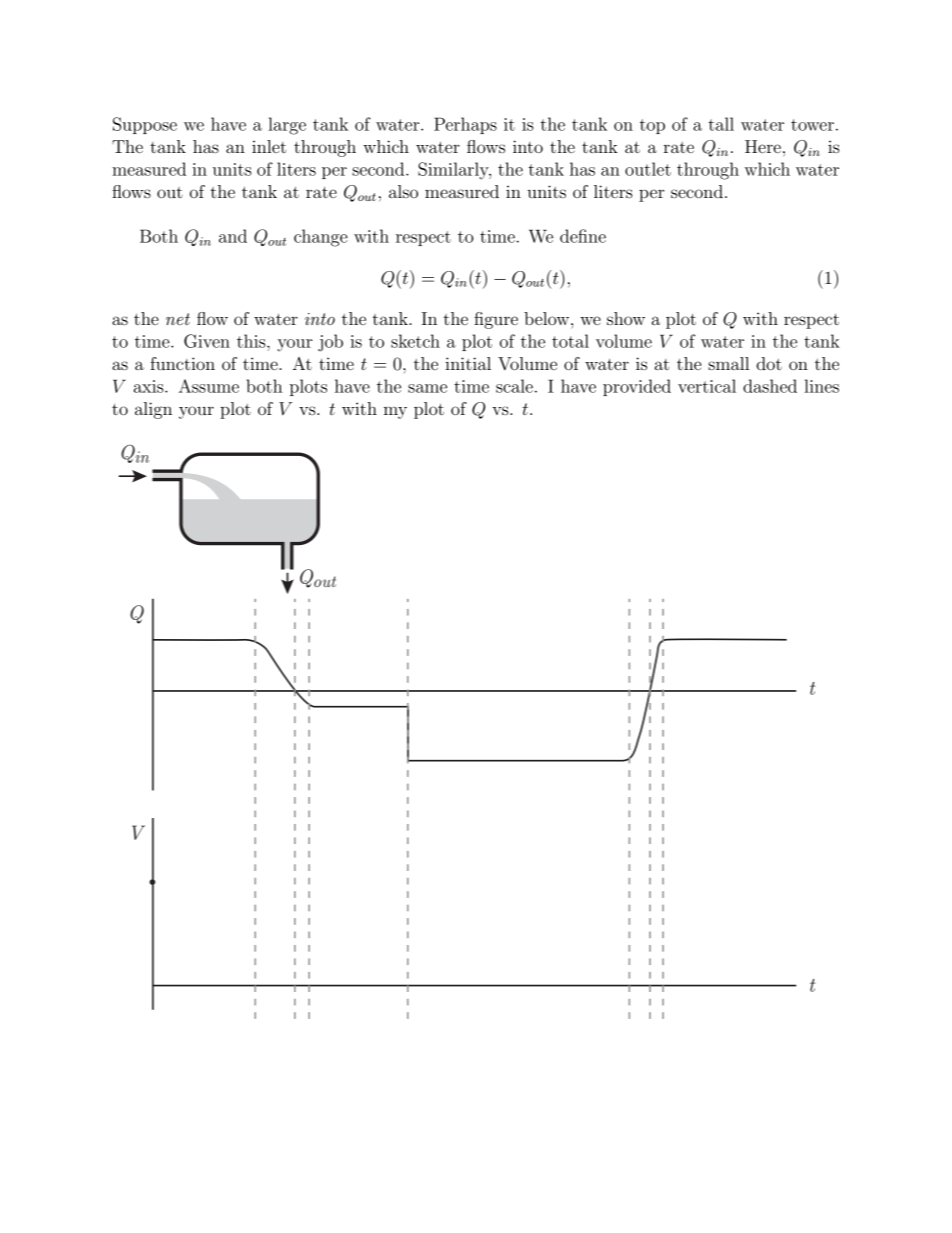 The image size is (952, 1233). Describe the element at coordinates (178, 319) in the screenshot. I see `net` at that location.
